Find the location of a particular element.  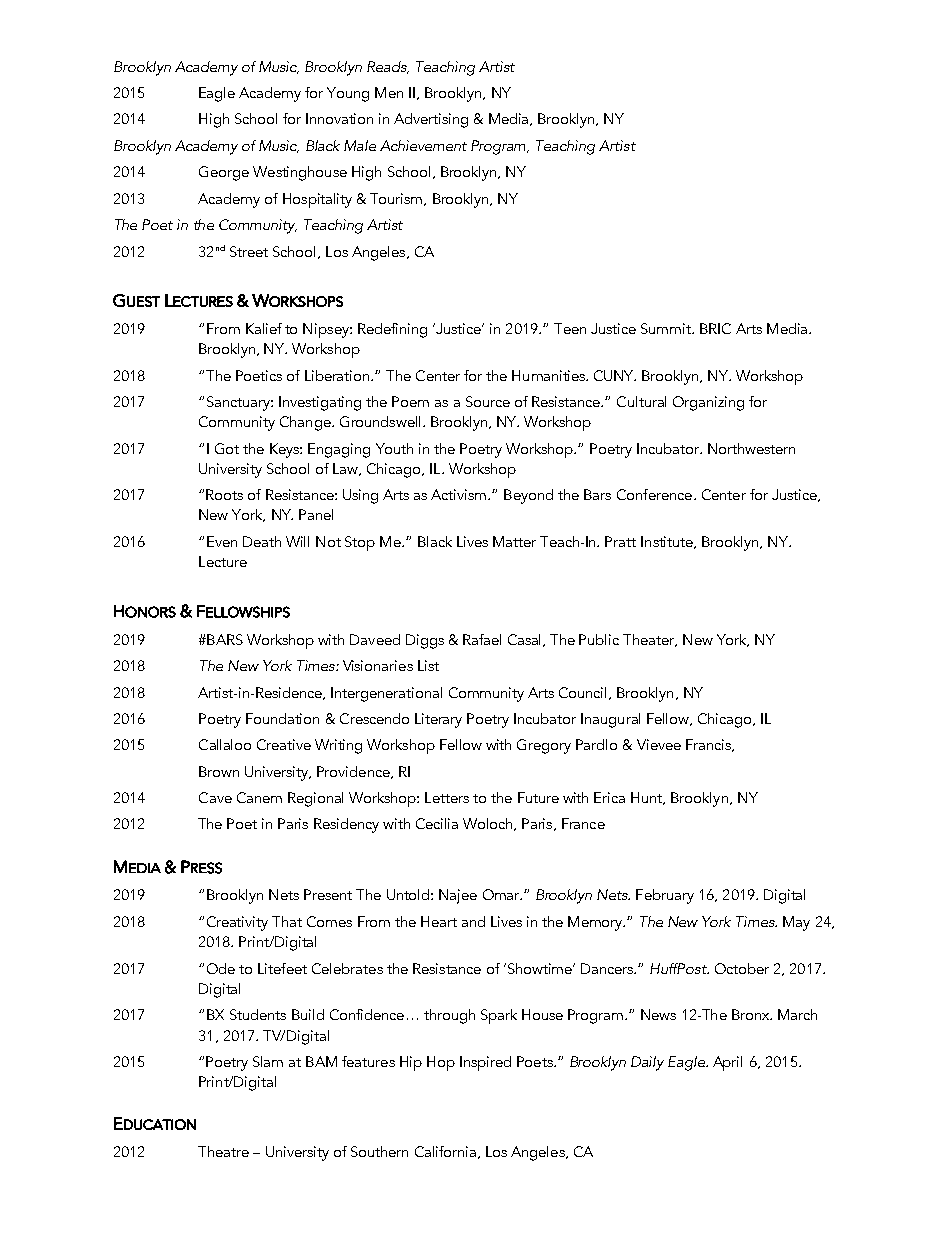

Slam is located at coordinates (268, 1061).
